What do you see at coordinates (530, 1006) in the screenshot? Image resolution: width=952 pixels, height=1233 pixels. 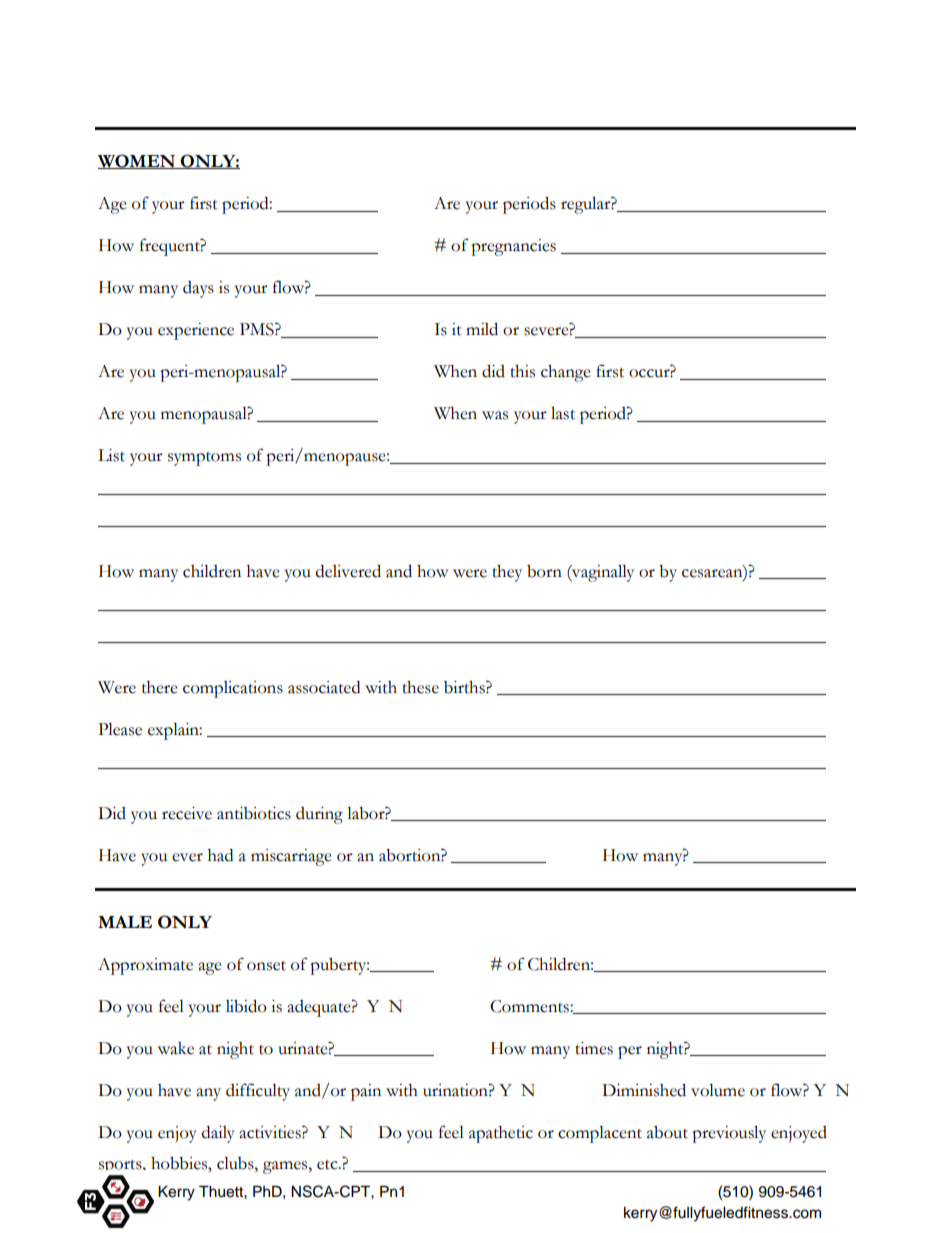 I see `Comments` at bounding box center [530, 1006].
